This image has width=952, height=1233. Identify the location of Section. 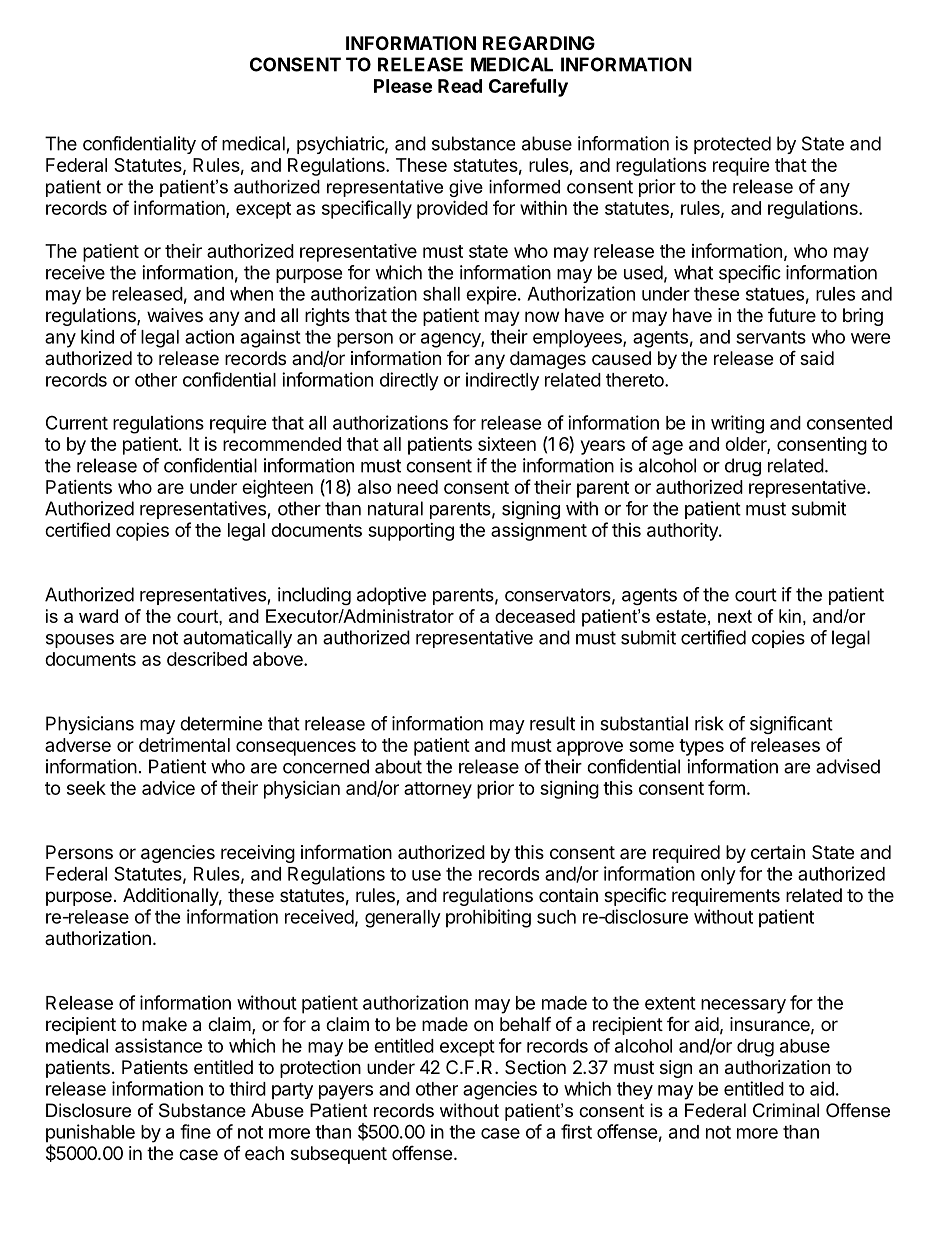
(535, 1067).
